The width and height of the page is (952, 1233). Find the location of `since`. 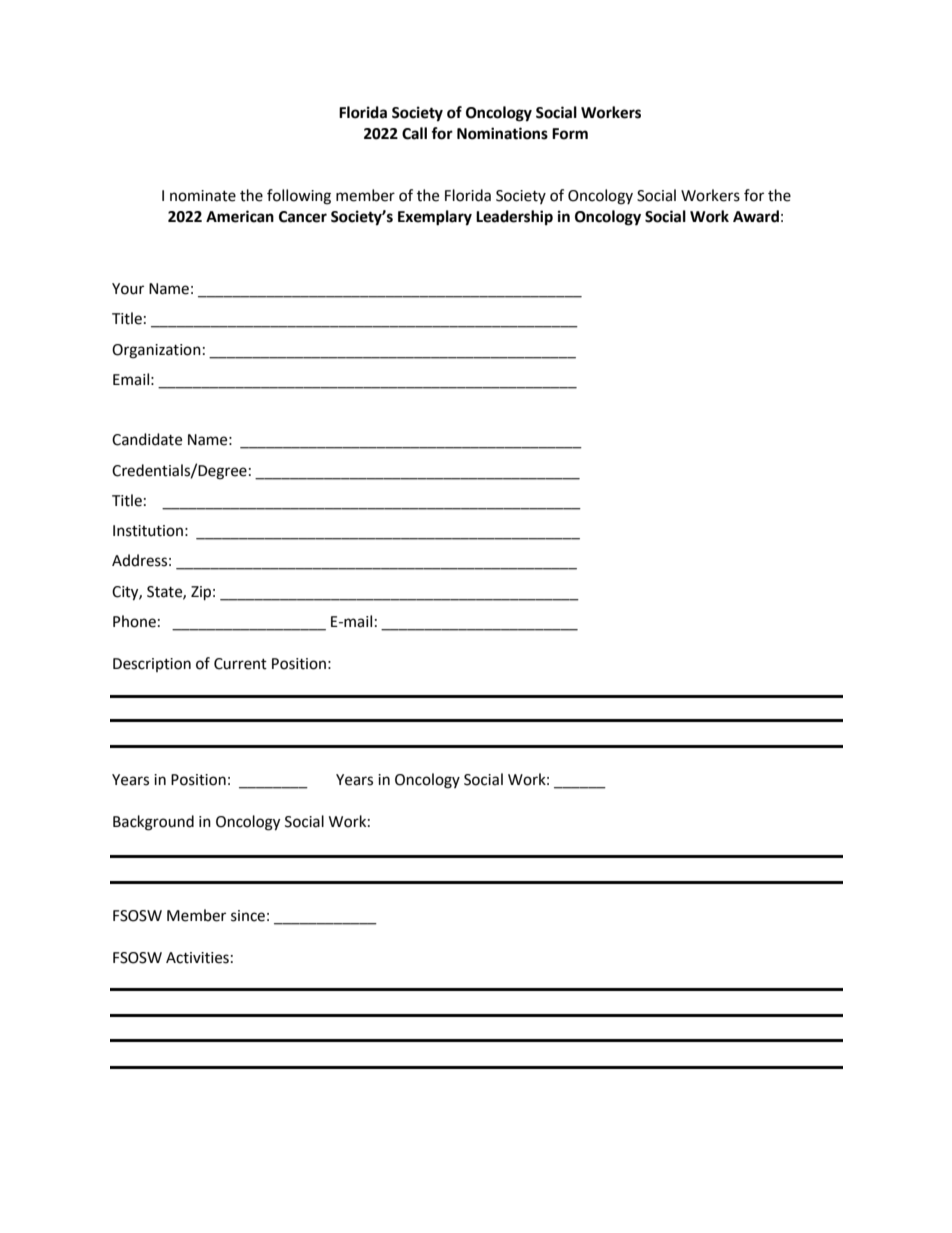

since is located at coordinates (248, 916).
